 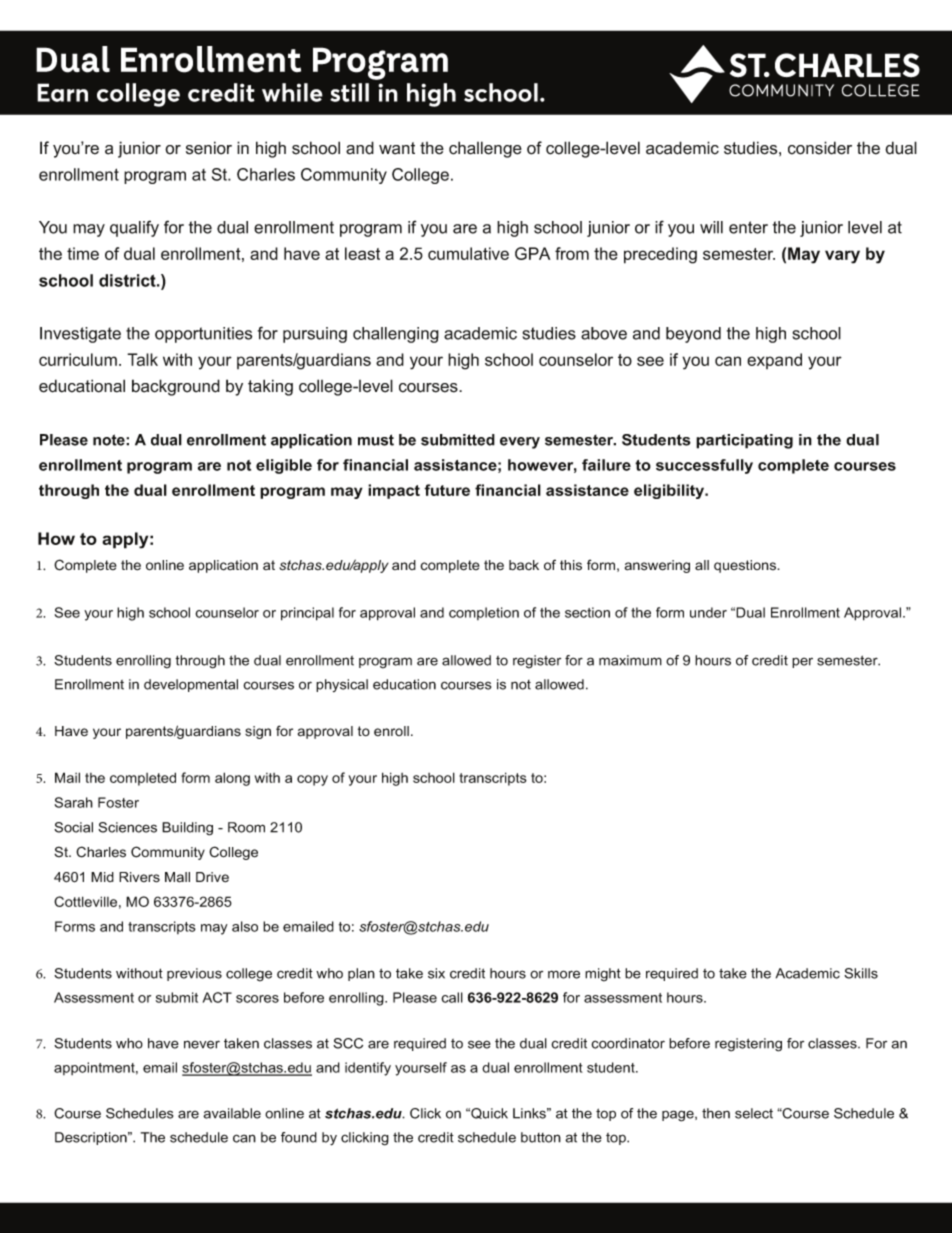 I want to click on questions, so click(x=746, y=566).
